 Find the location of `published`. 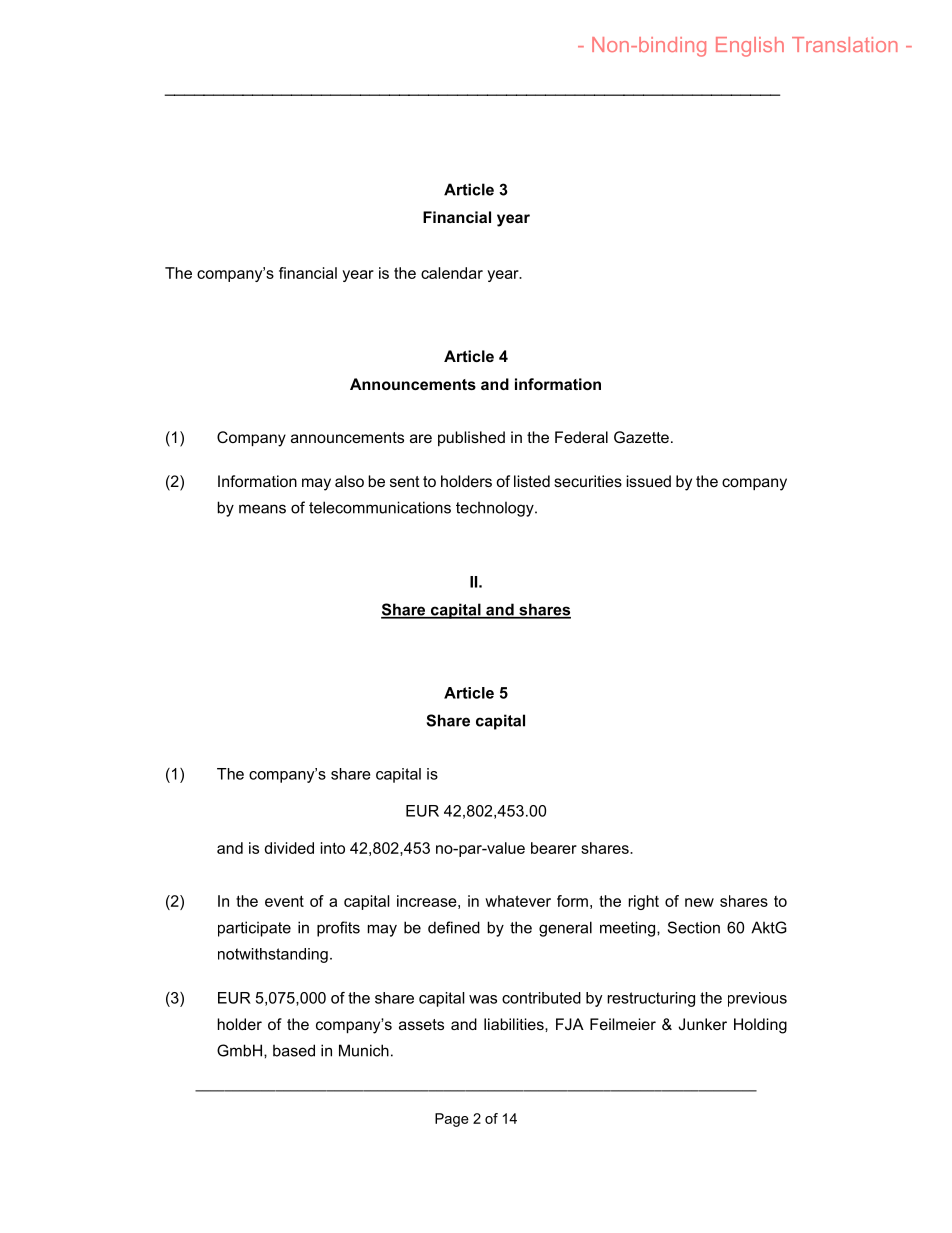

published is located at coordinates (471, 438).
